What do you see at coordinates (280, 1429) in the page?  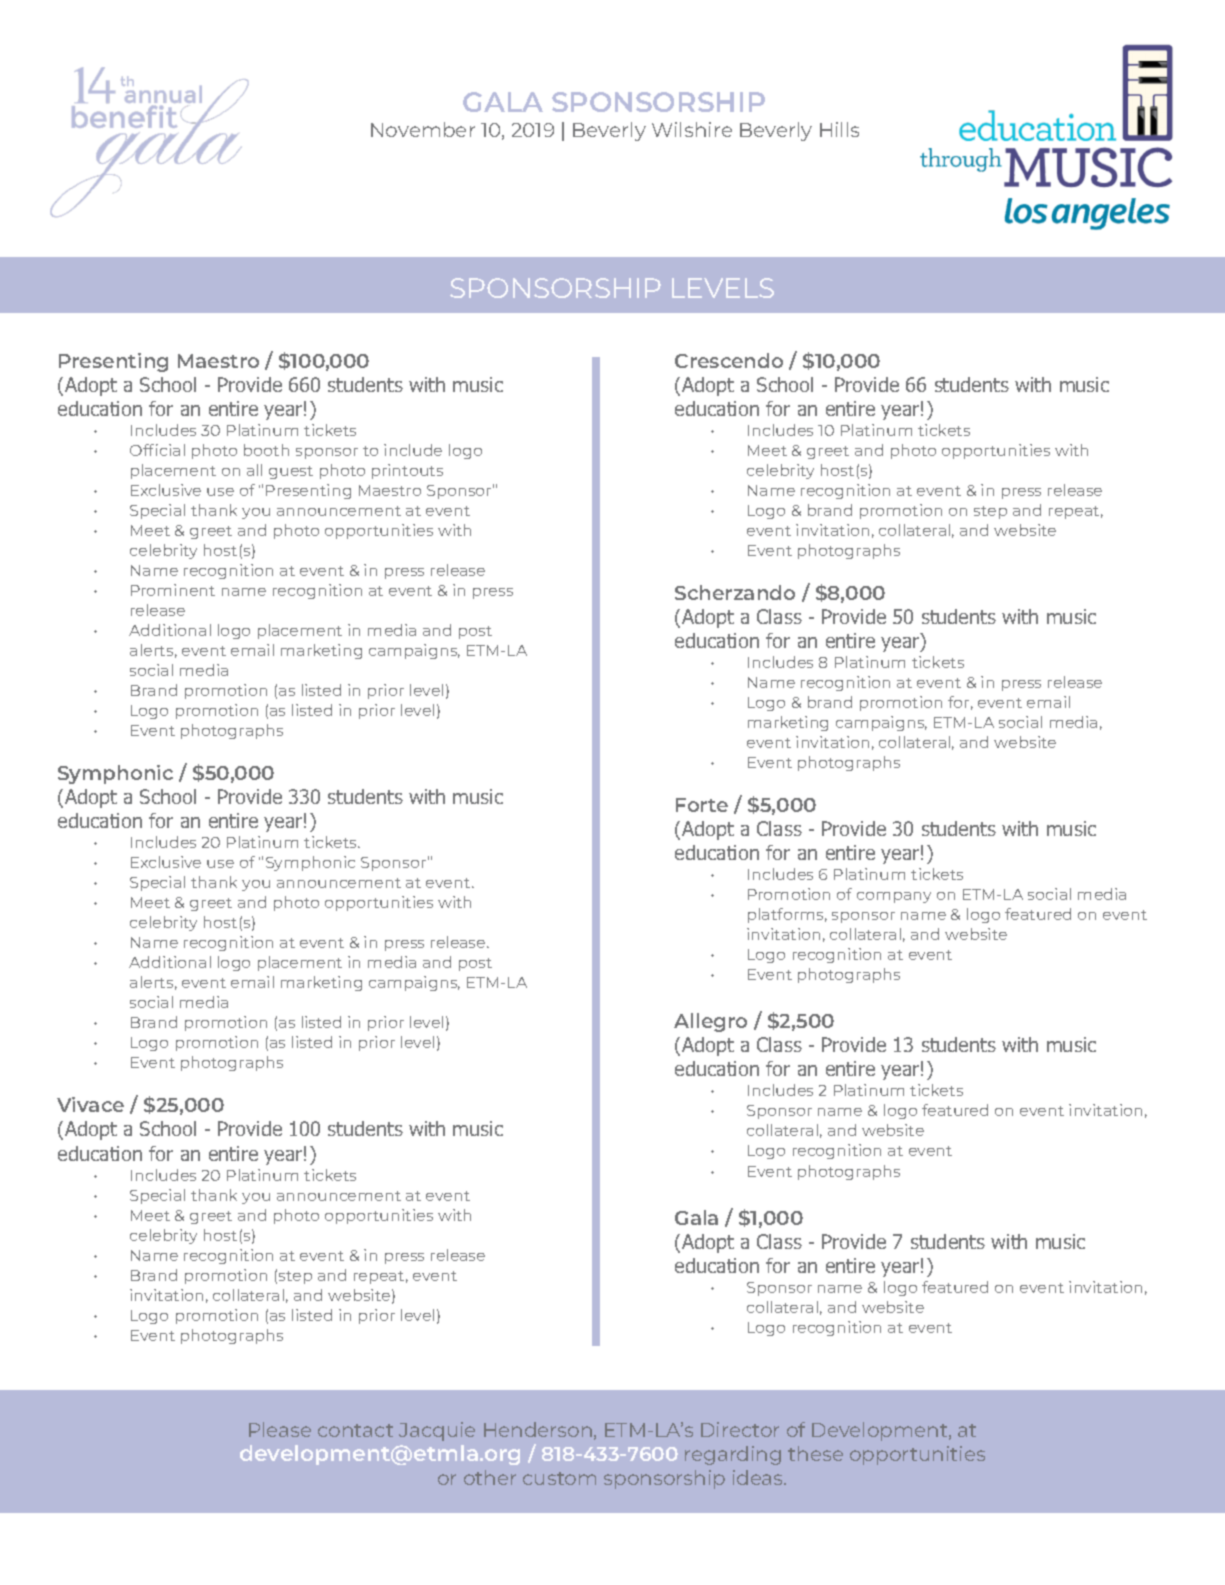 I see `Please` at bounding box center [280, 1429].
